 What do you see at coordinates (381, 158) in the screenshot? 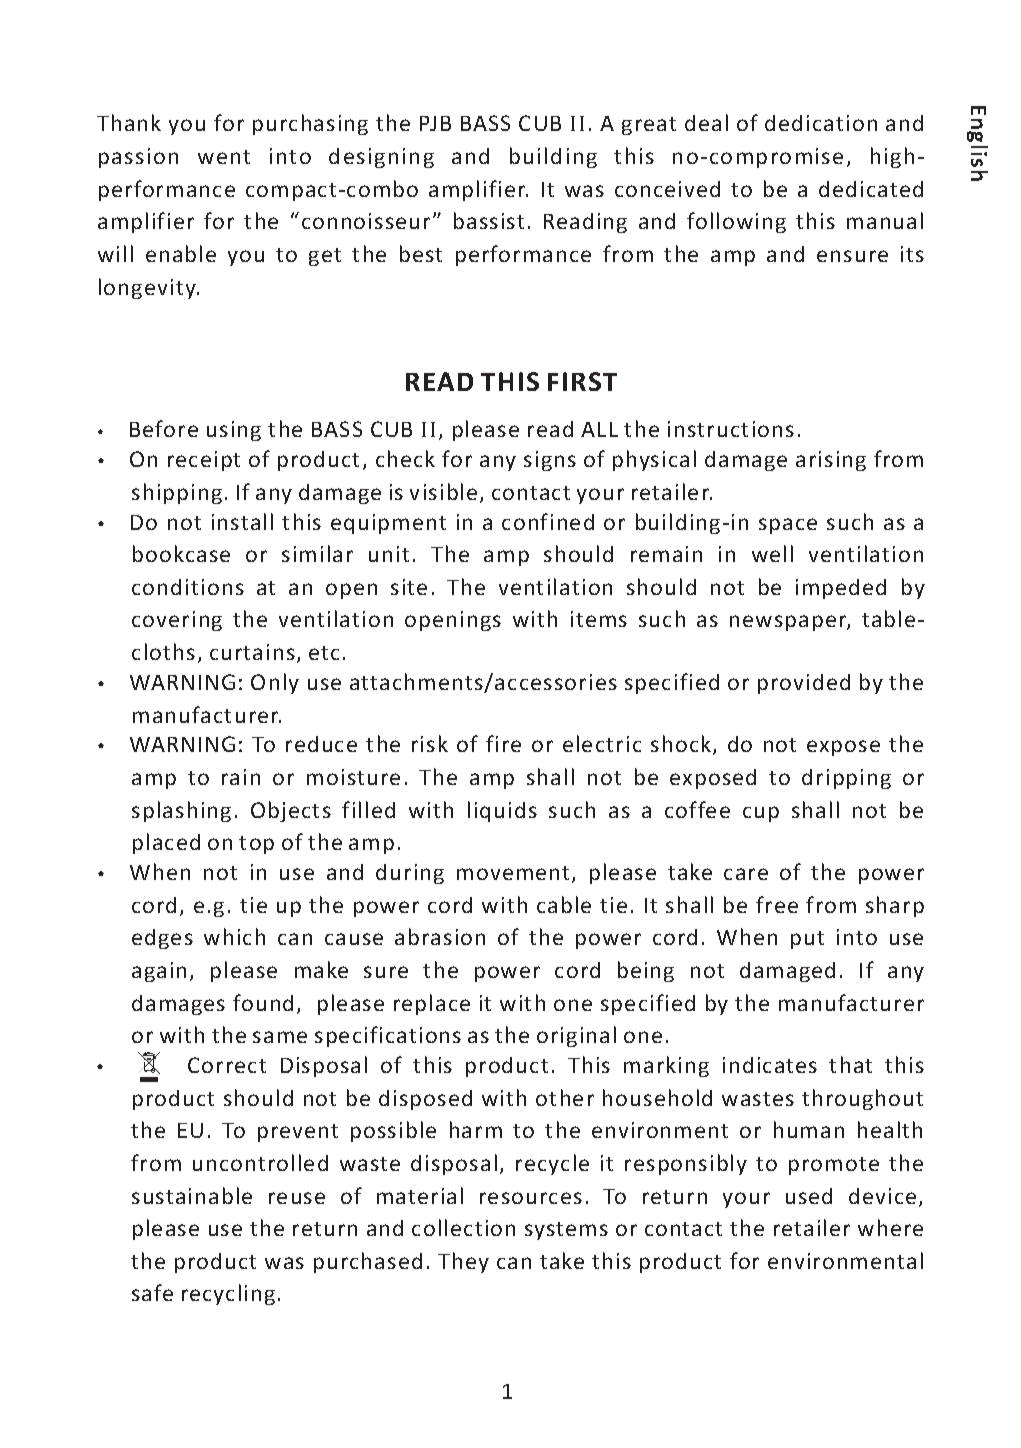
I see `designing` at bounding box center [381, 158].
